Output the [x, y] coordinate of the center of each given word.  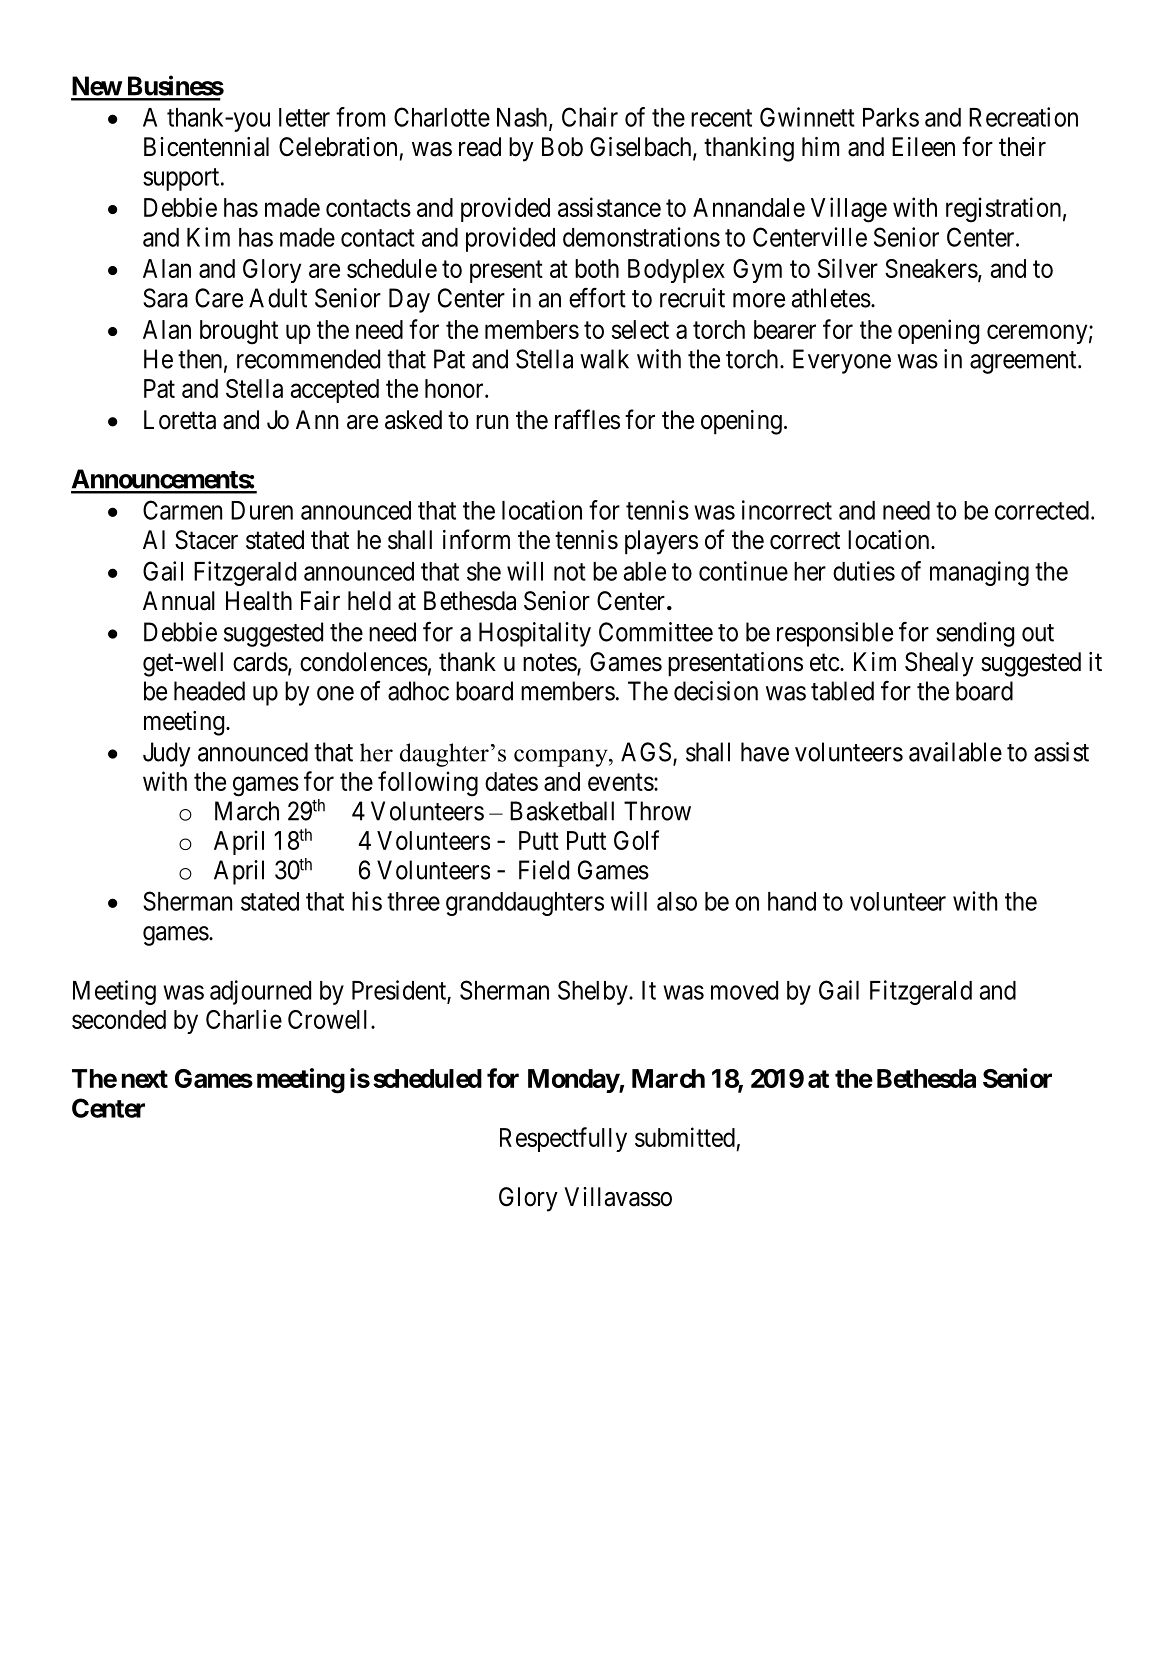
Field [544, 870]
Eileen [923, 147]
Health [259, 601]
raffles [587, 419]
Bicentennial [206, 147]
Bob [562, 147]
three [413, 901]
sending [975, 634]
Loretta [180, 420]
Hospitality [535, 634]
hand [792, 901]
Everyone [842, 361]
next [145, 1079]
